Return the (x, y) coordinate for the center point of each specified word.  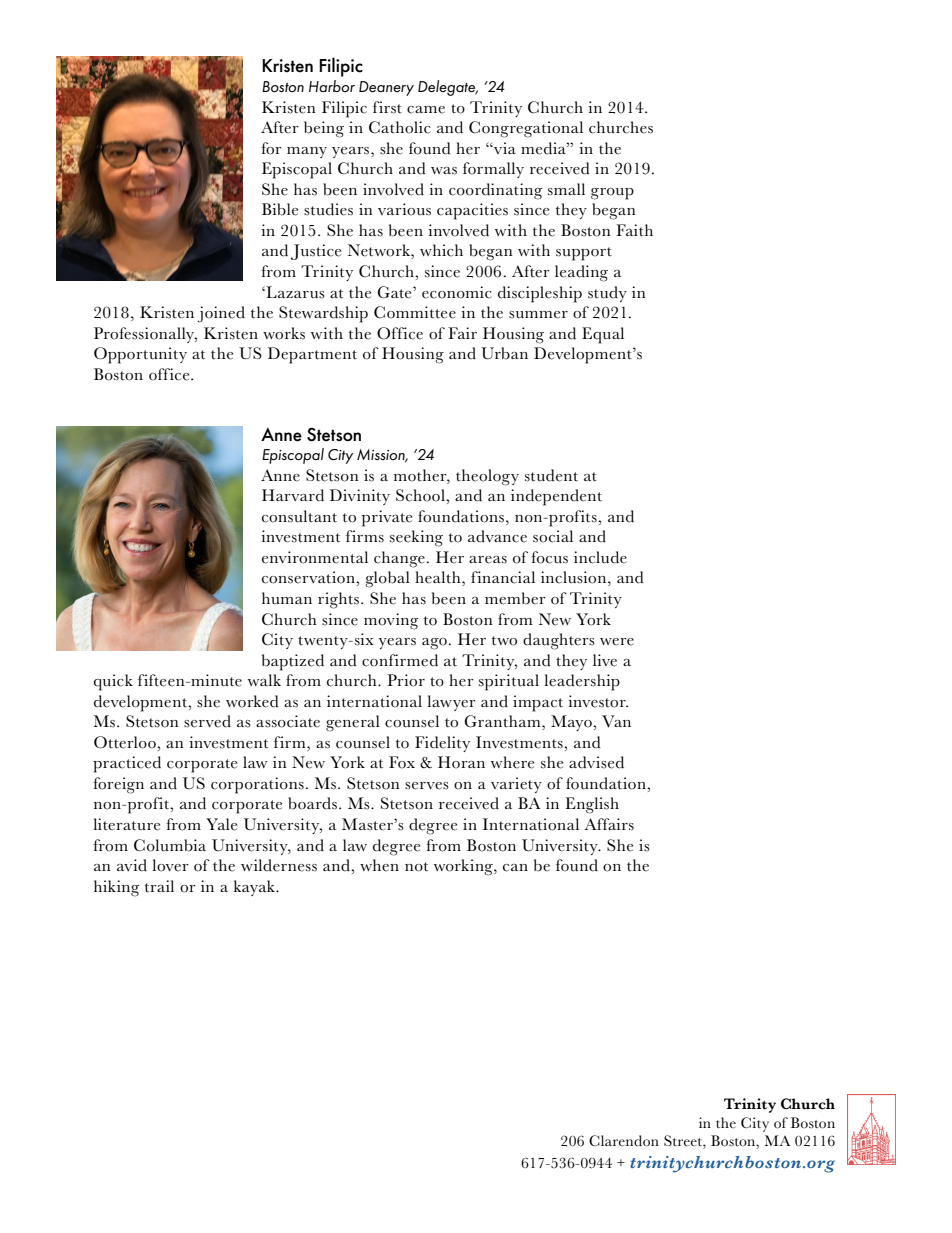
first (387, 107)
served (207, 721)
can (515, 868)
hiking (117, 888)
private (387, 518)
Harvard (293, 495)
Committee (415, 312)
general (353, 723)
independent (556, 497)
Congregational (526, 129)
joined (221, 314)
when (379, 865)
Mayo (572, 723)
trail (159, 886)
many (307, 152)
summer (538, 315)
